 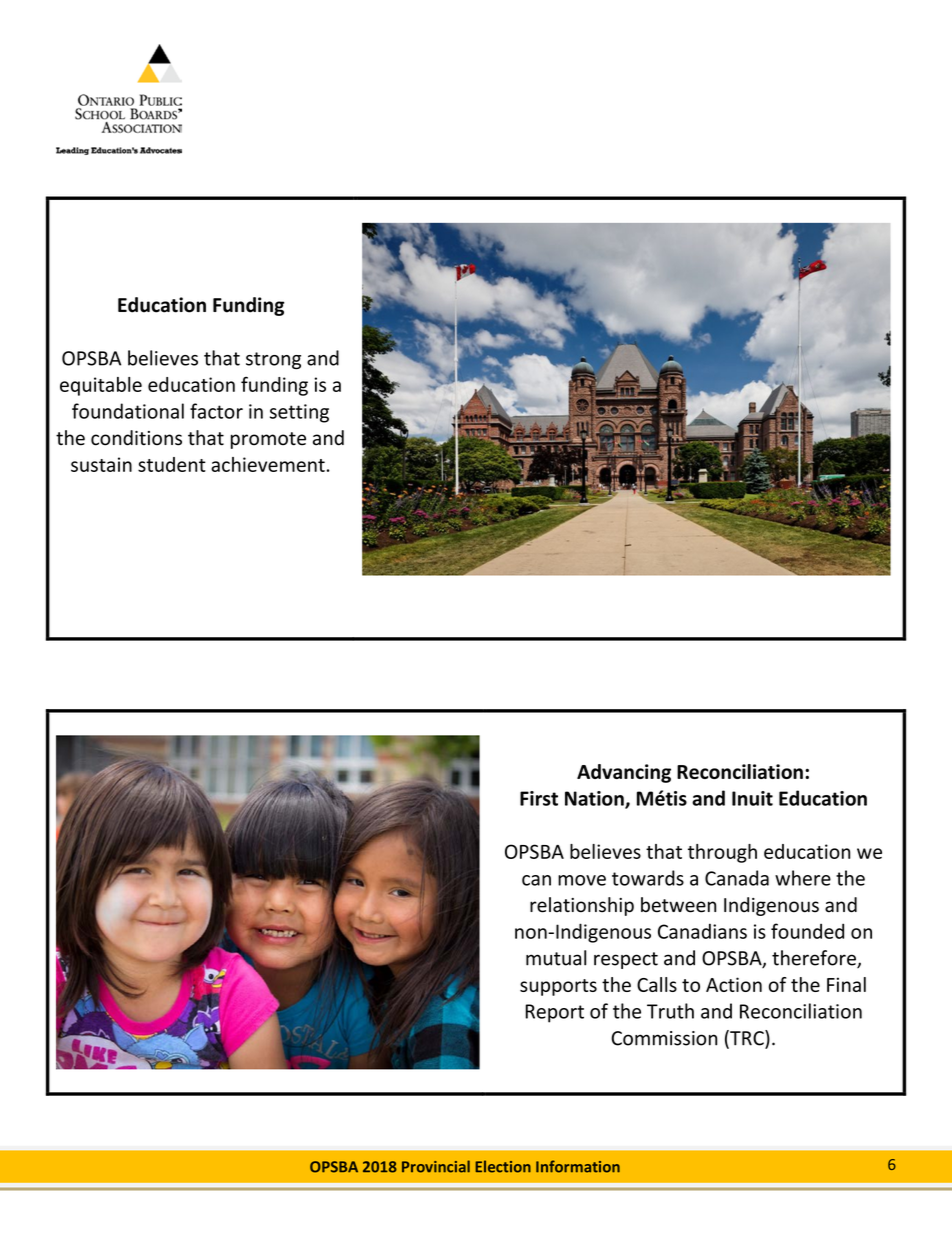 I want to click on factor, so click(x=216, y=411).
